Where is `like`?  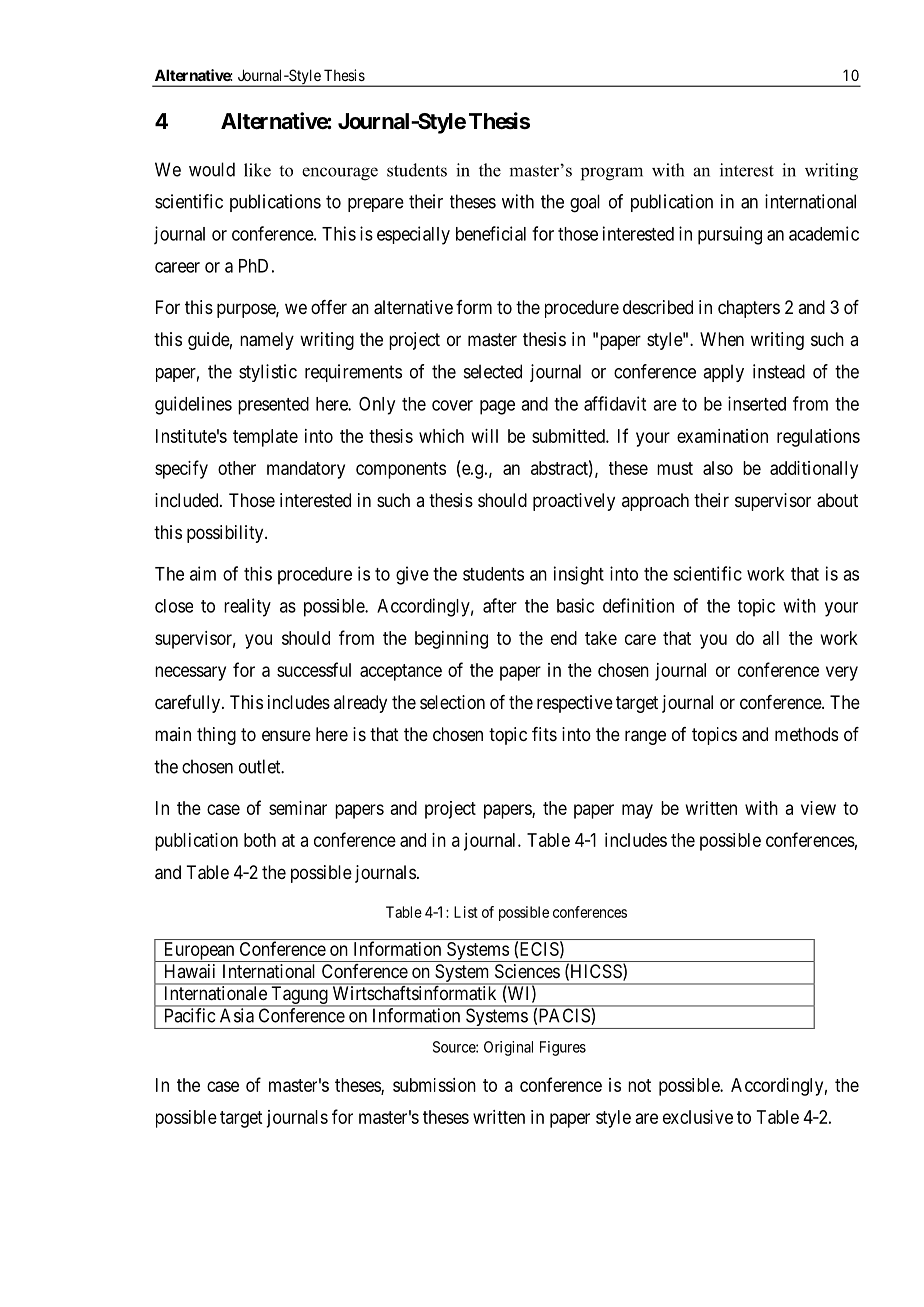
like is located at coordinates (257, 170).
